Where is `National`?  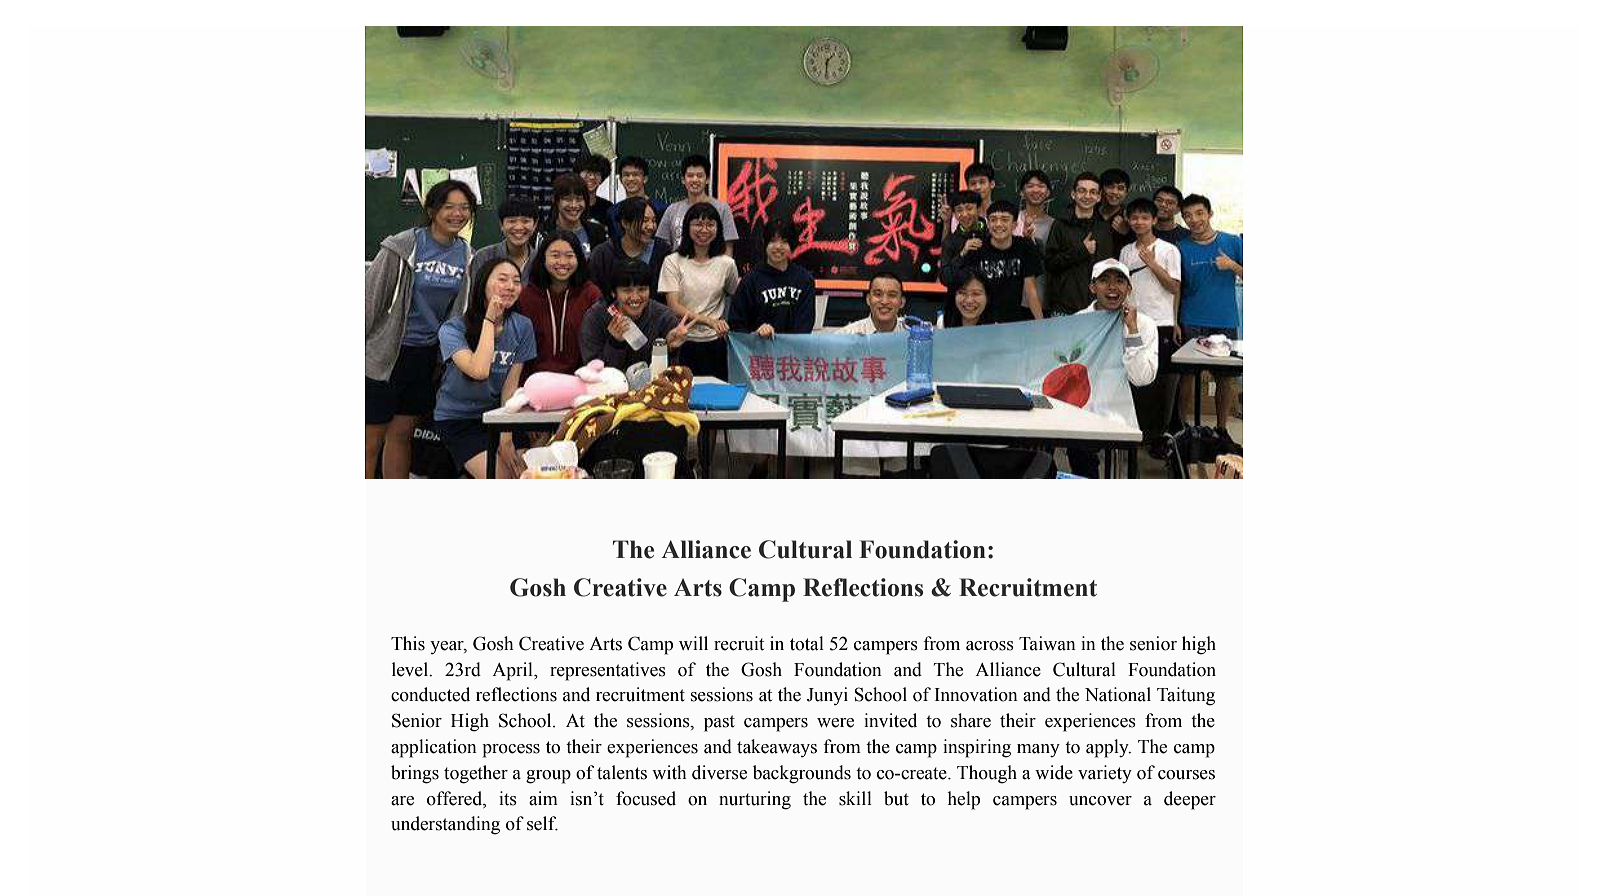 National is located at coordinates (1118, 694).
